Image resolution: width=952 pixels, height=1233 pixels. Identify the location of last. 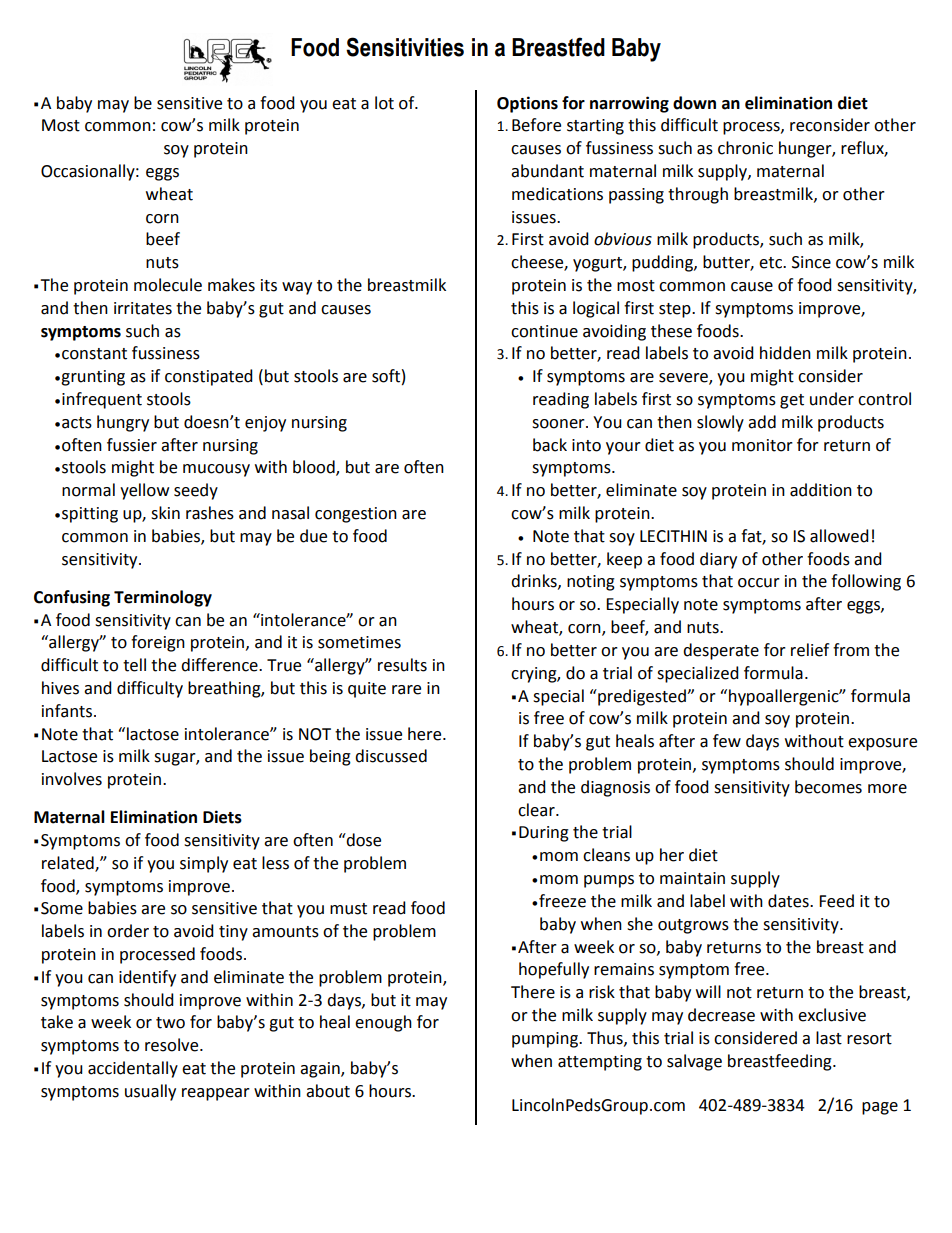
(829, 1038).
